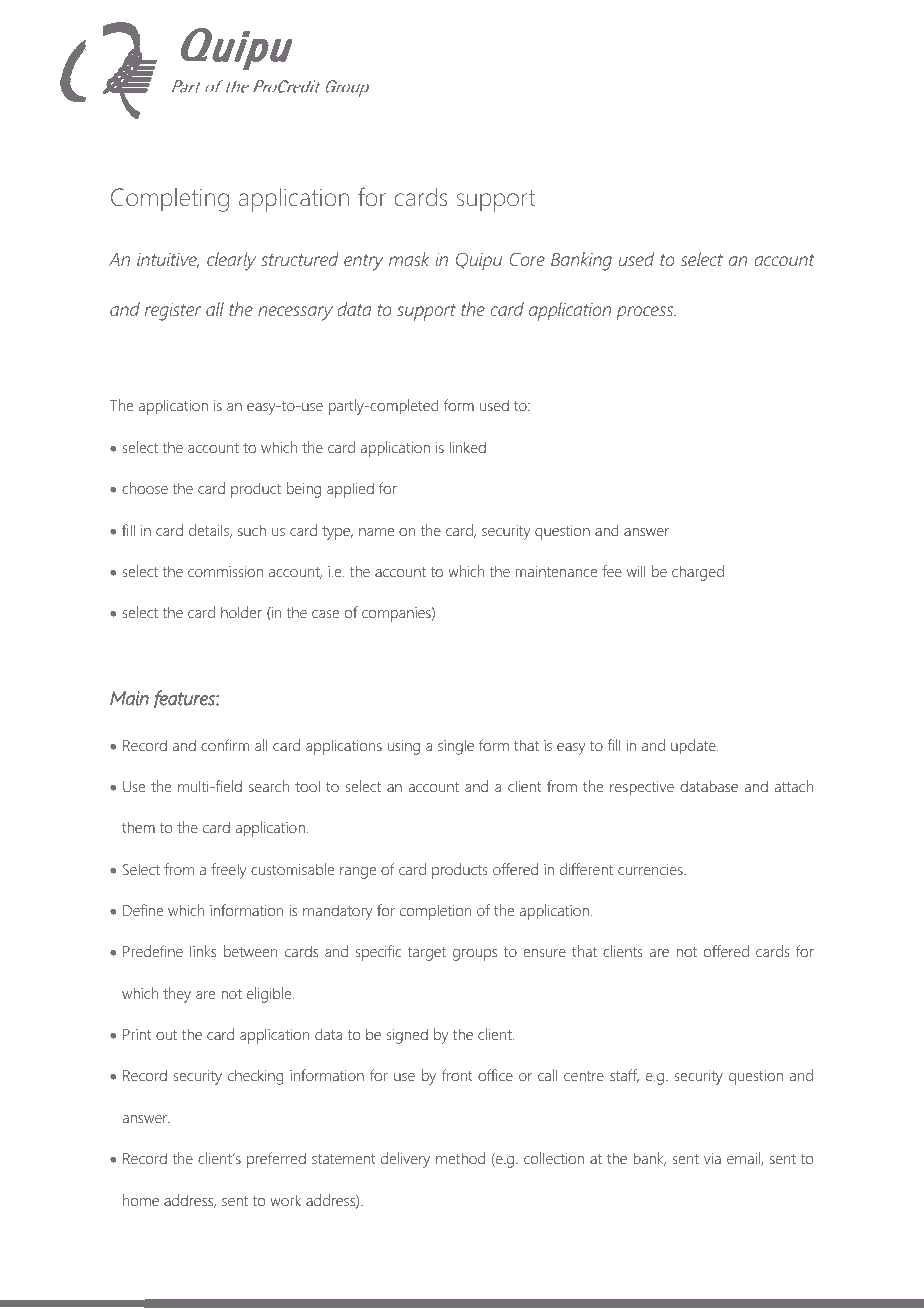 The width and height of the page is (924, 1309). Describe the element at coordinates (712, 1158) in the page. I see `via` at that location.
